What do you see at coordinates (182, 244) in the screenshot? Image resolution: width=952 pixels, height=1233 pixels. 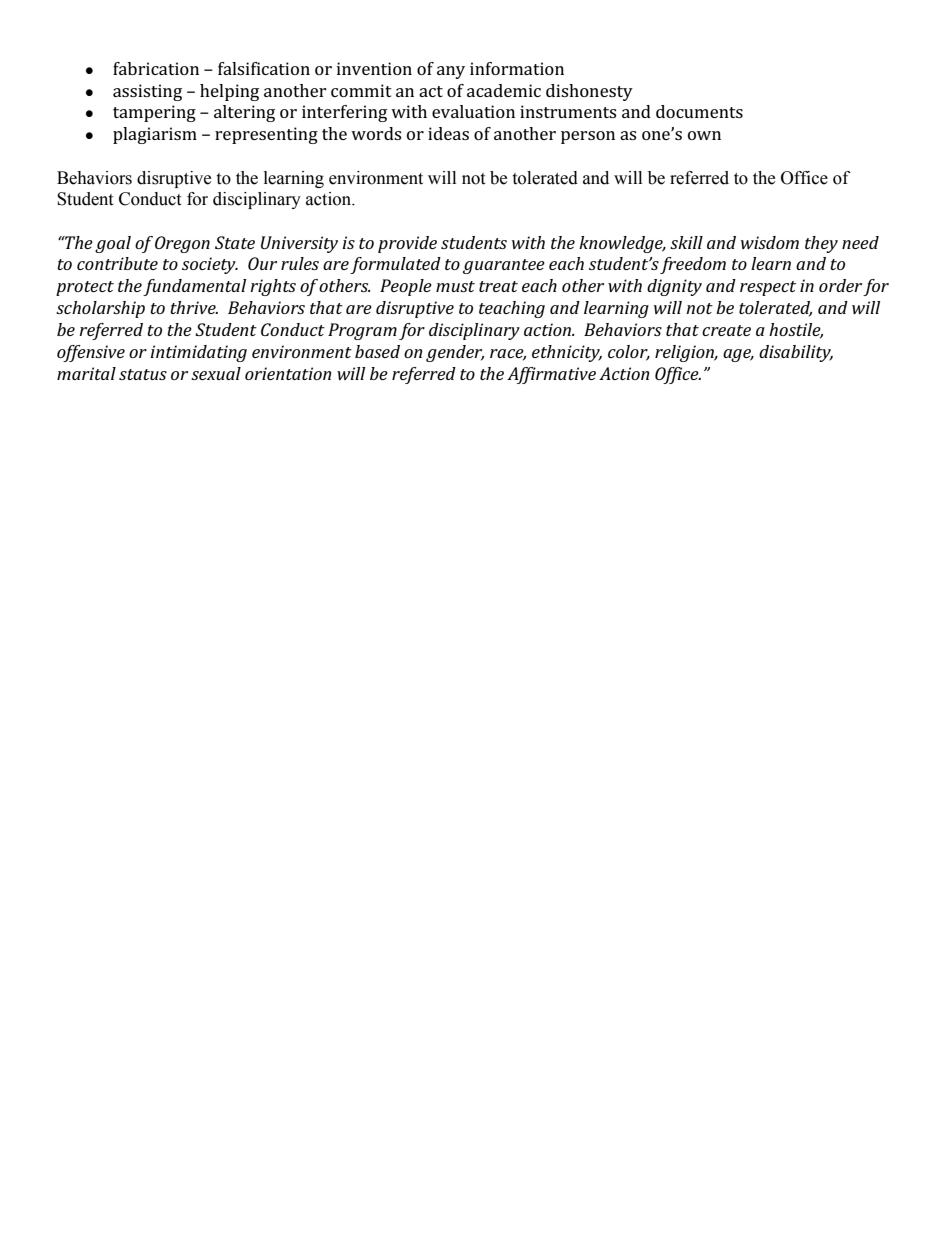 I see `Oregon` at bounding box center [182, 244].
